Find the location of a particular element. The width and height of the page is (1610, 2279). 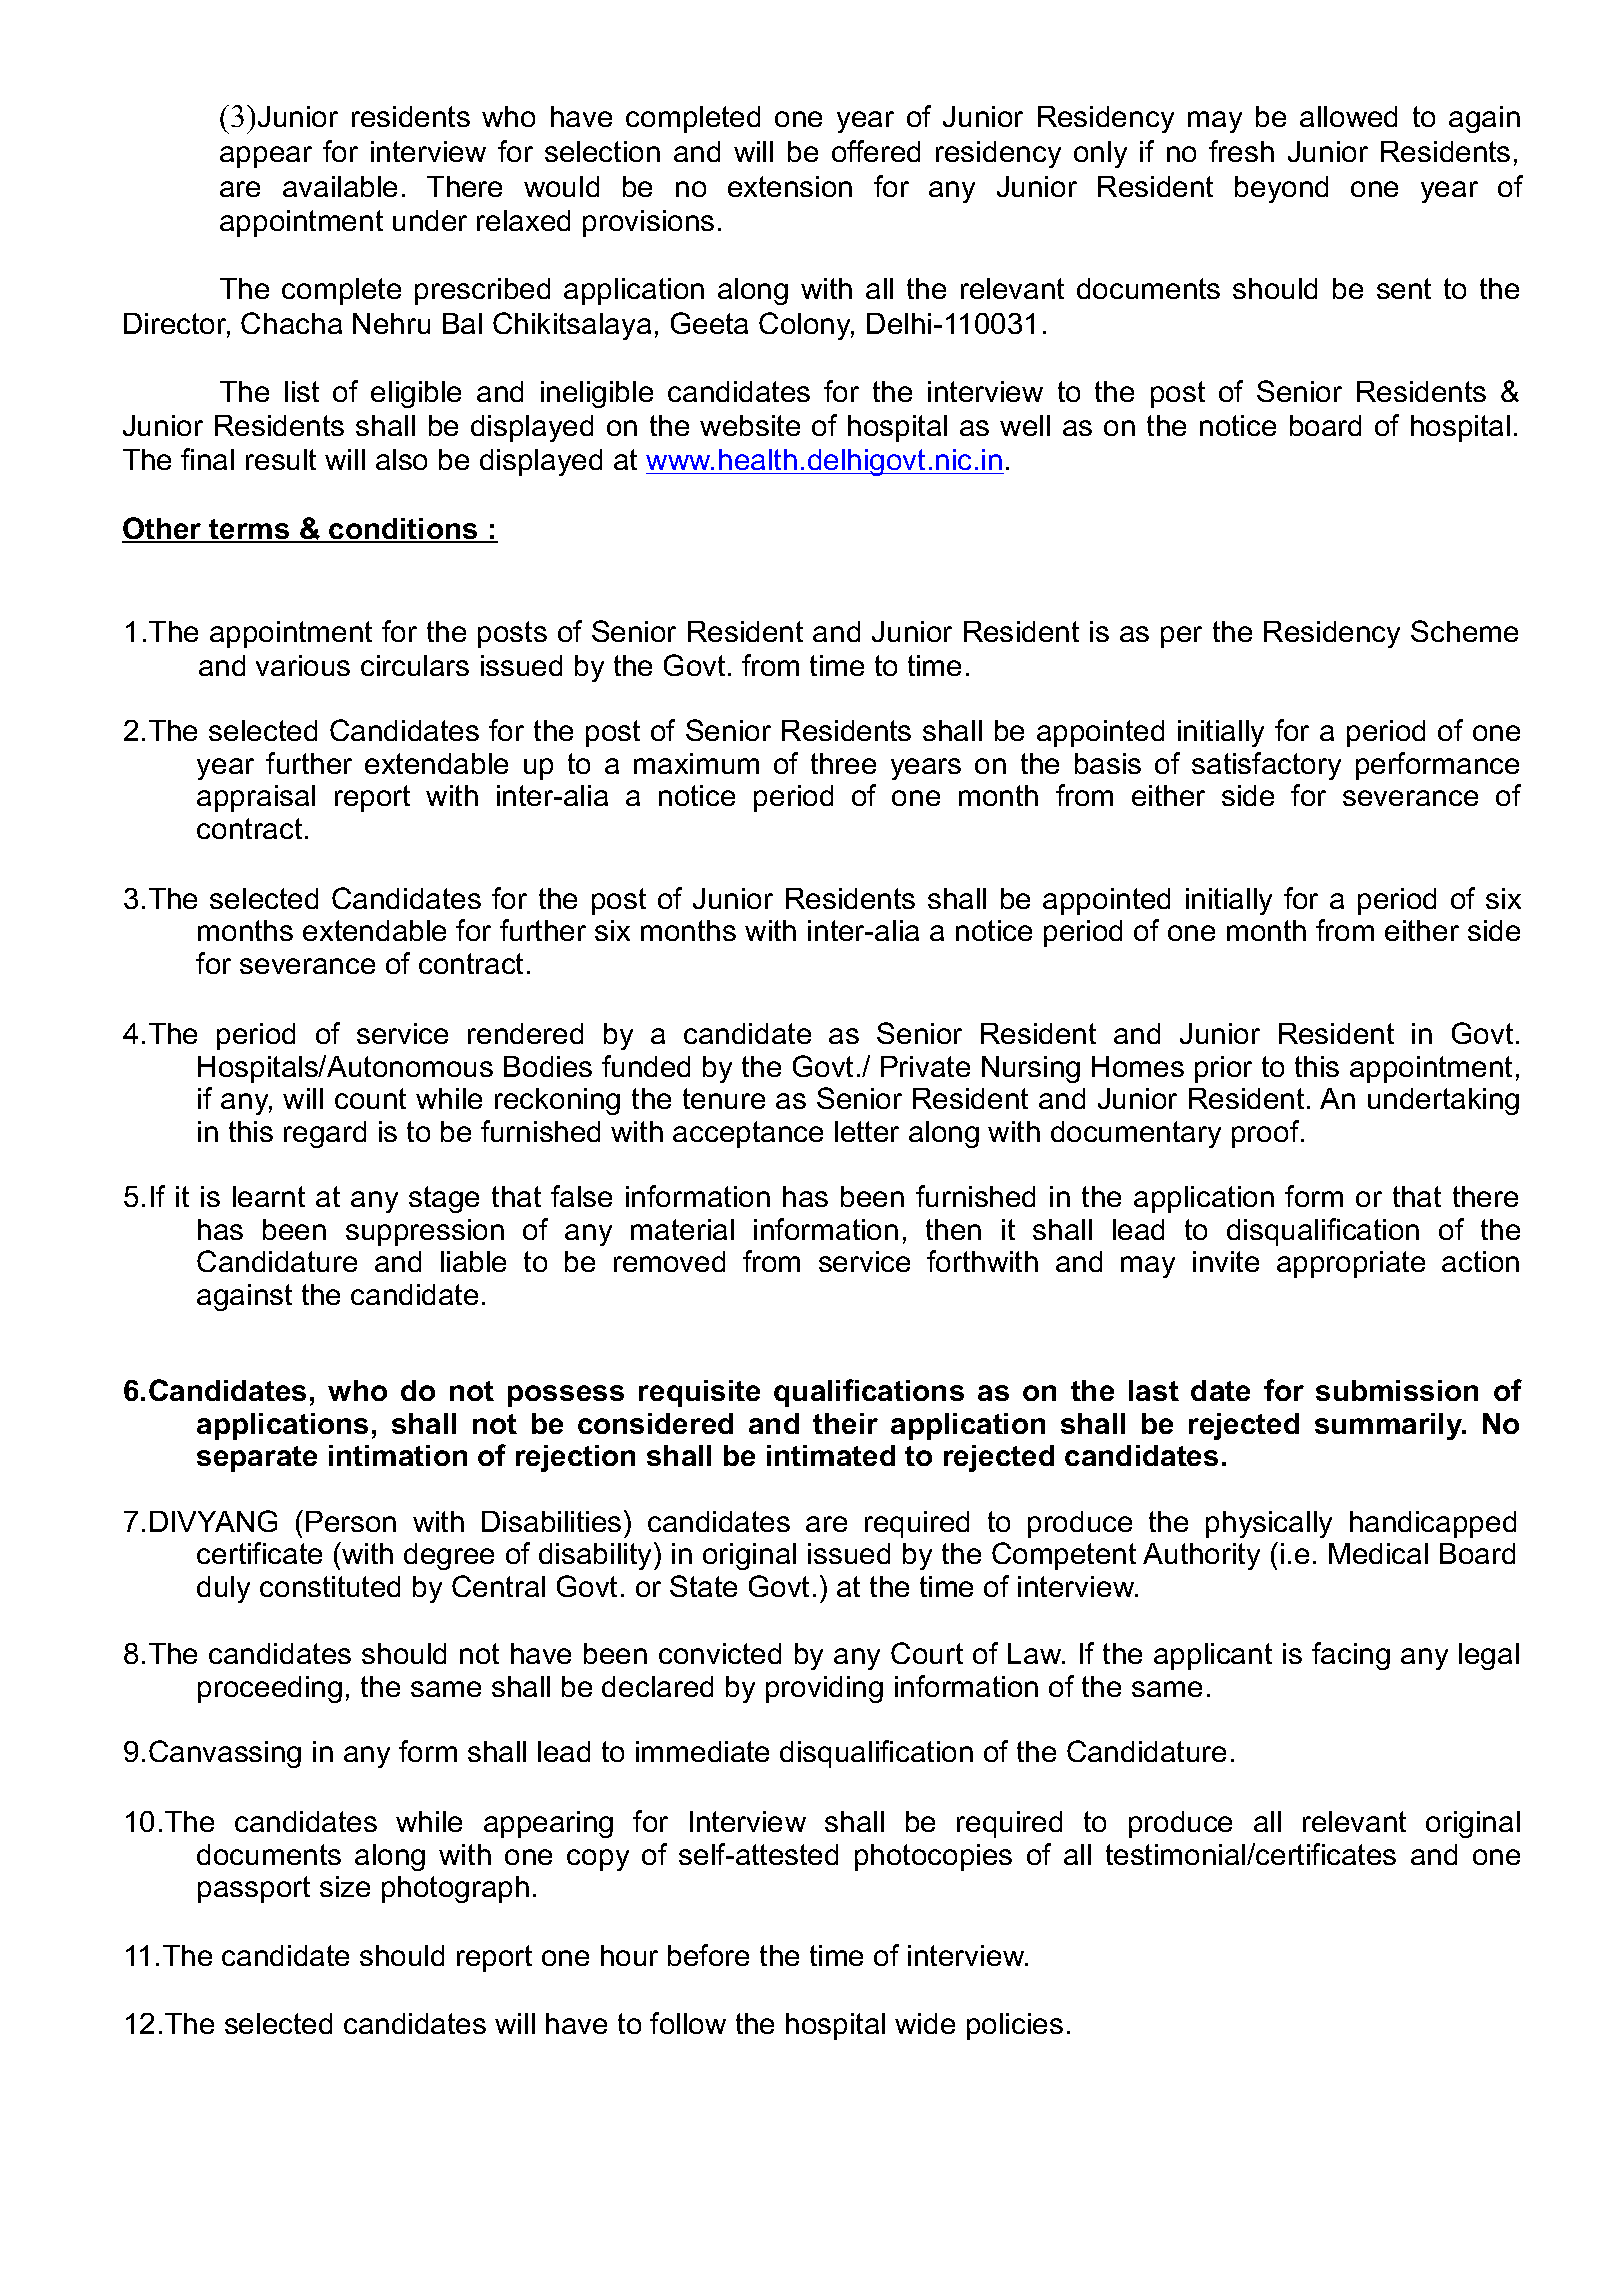

policies is located at coordinates (1015, 2026).
